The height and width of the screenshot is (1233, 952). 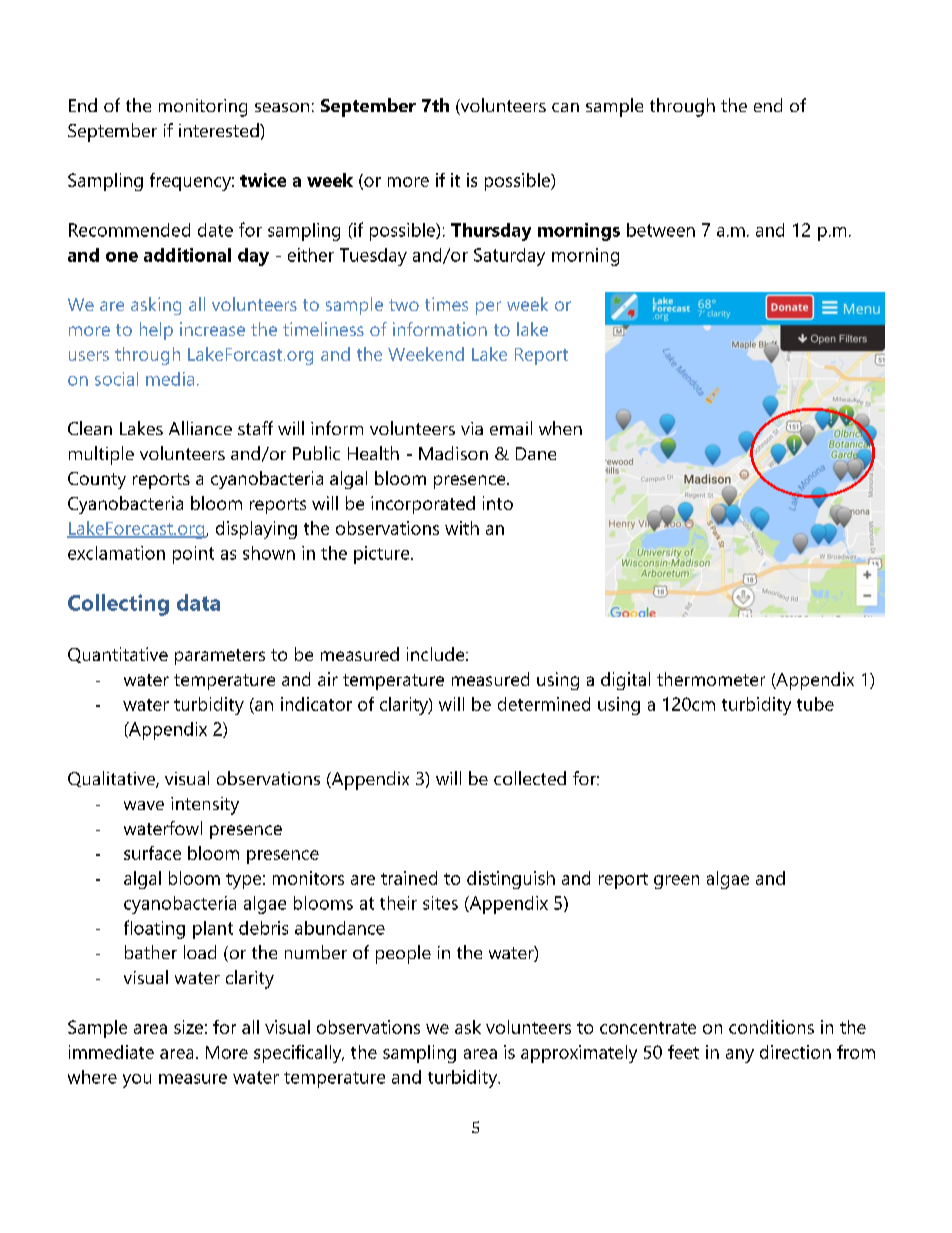 What do you see at coordinates (220, 130) in the screenshot?
I see `interested` at bounding box center [220, 130].
